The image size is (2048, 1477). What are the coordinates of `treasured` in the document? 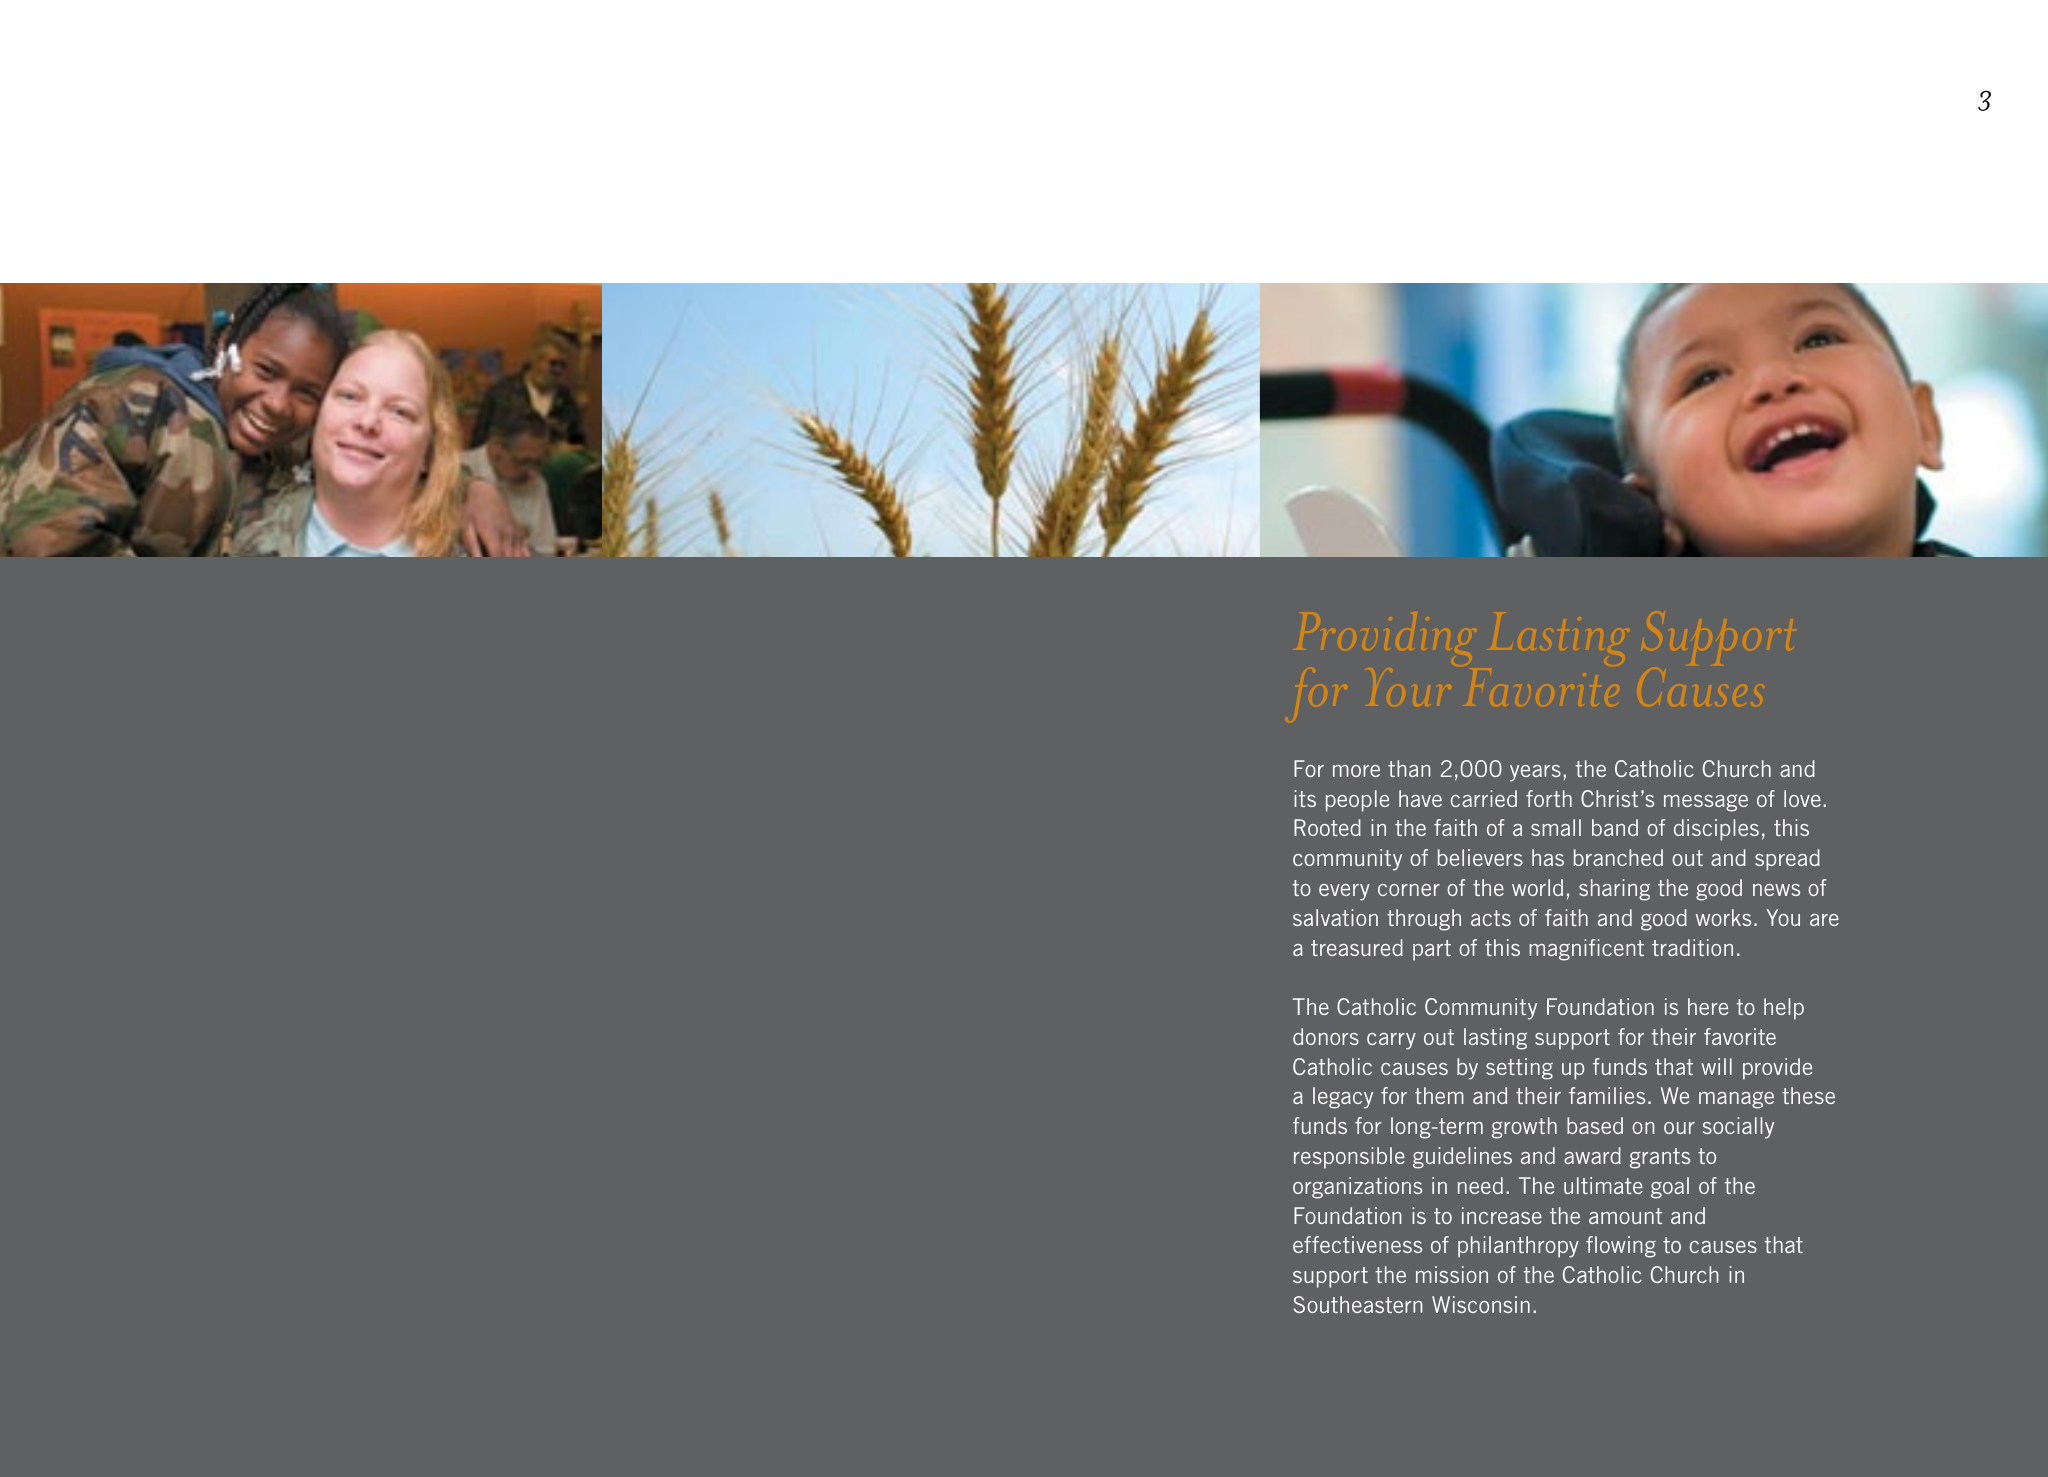 It's located at (1357, 947).
